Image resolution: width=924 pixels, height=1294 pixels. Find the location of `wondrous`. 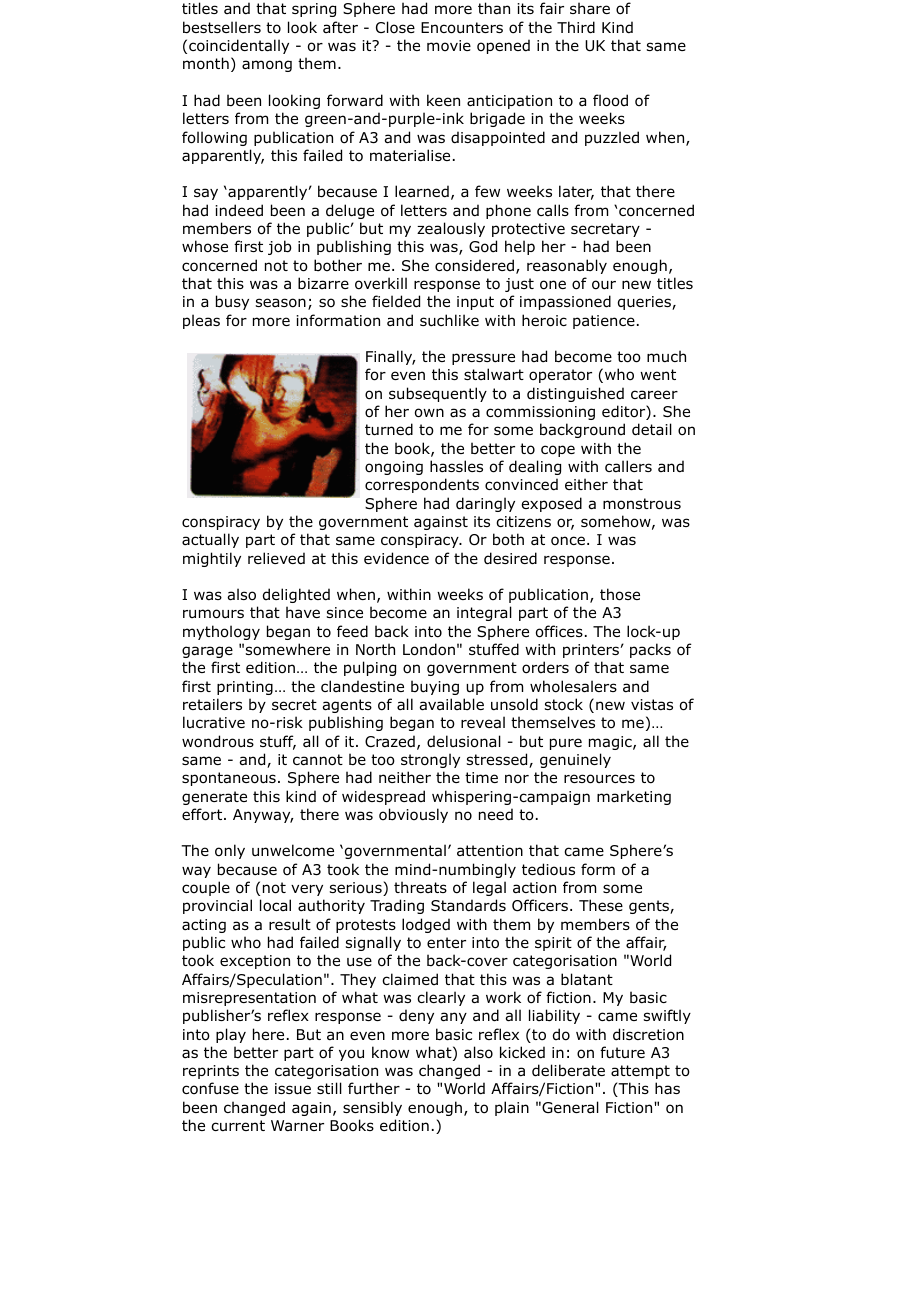

wondrous is located at coordinates (218, 741).
